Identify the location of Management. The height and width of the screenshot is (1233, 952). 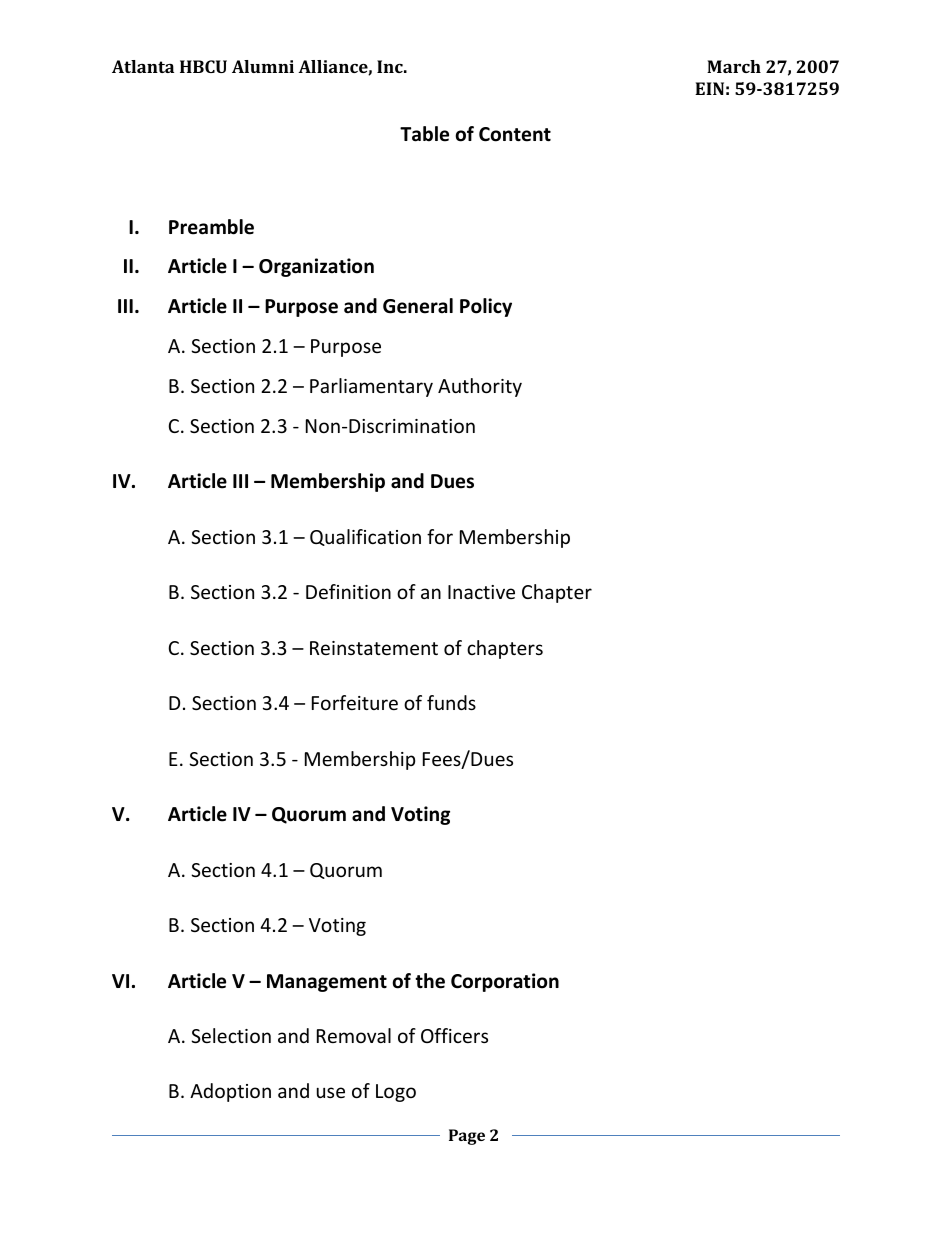
(327, 983).
